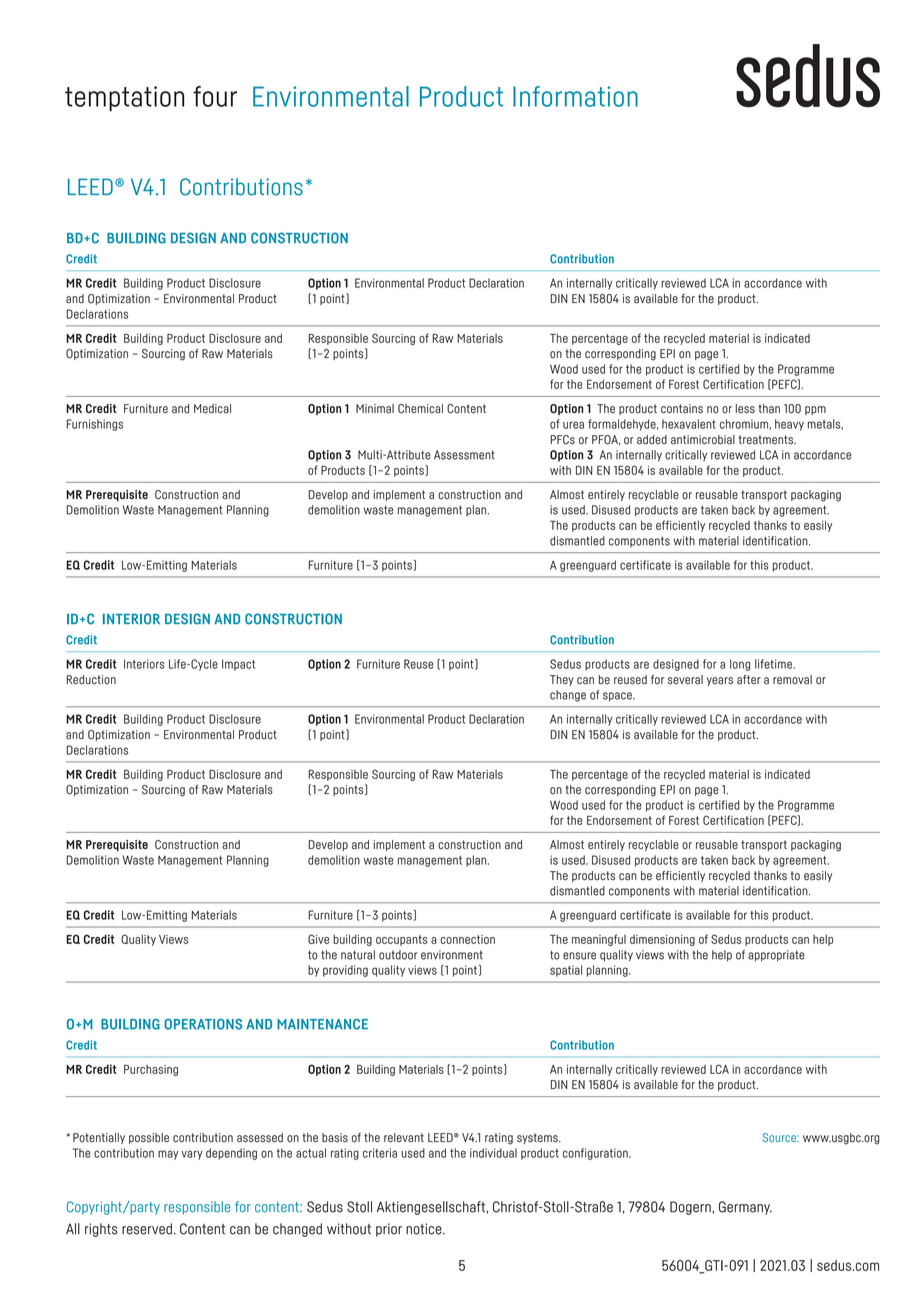 This screenshot has height=1308, width=924. I want to click on Information, so click(575, 96).
